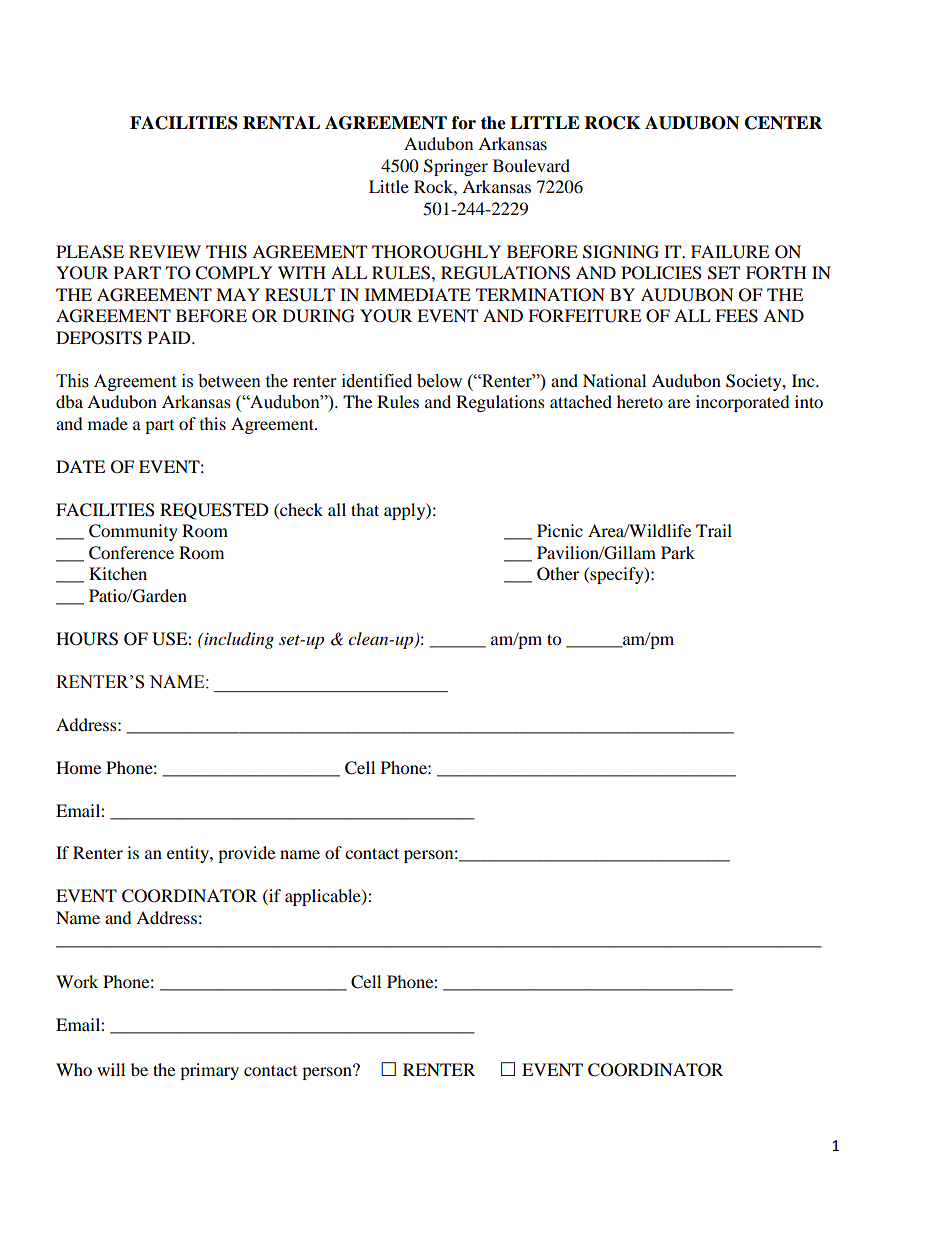  Describe the element at coordinates (170, 337) in the document. I see `PAID` at that location.
